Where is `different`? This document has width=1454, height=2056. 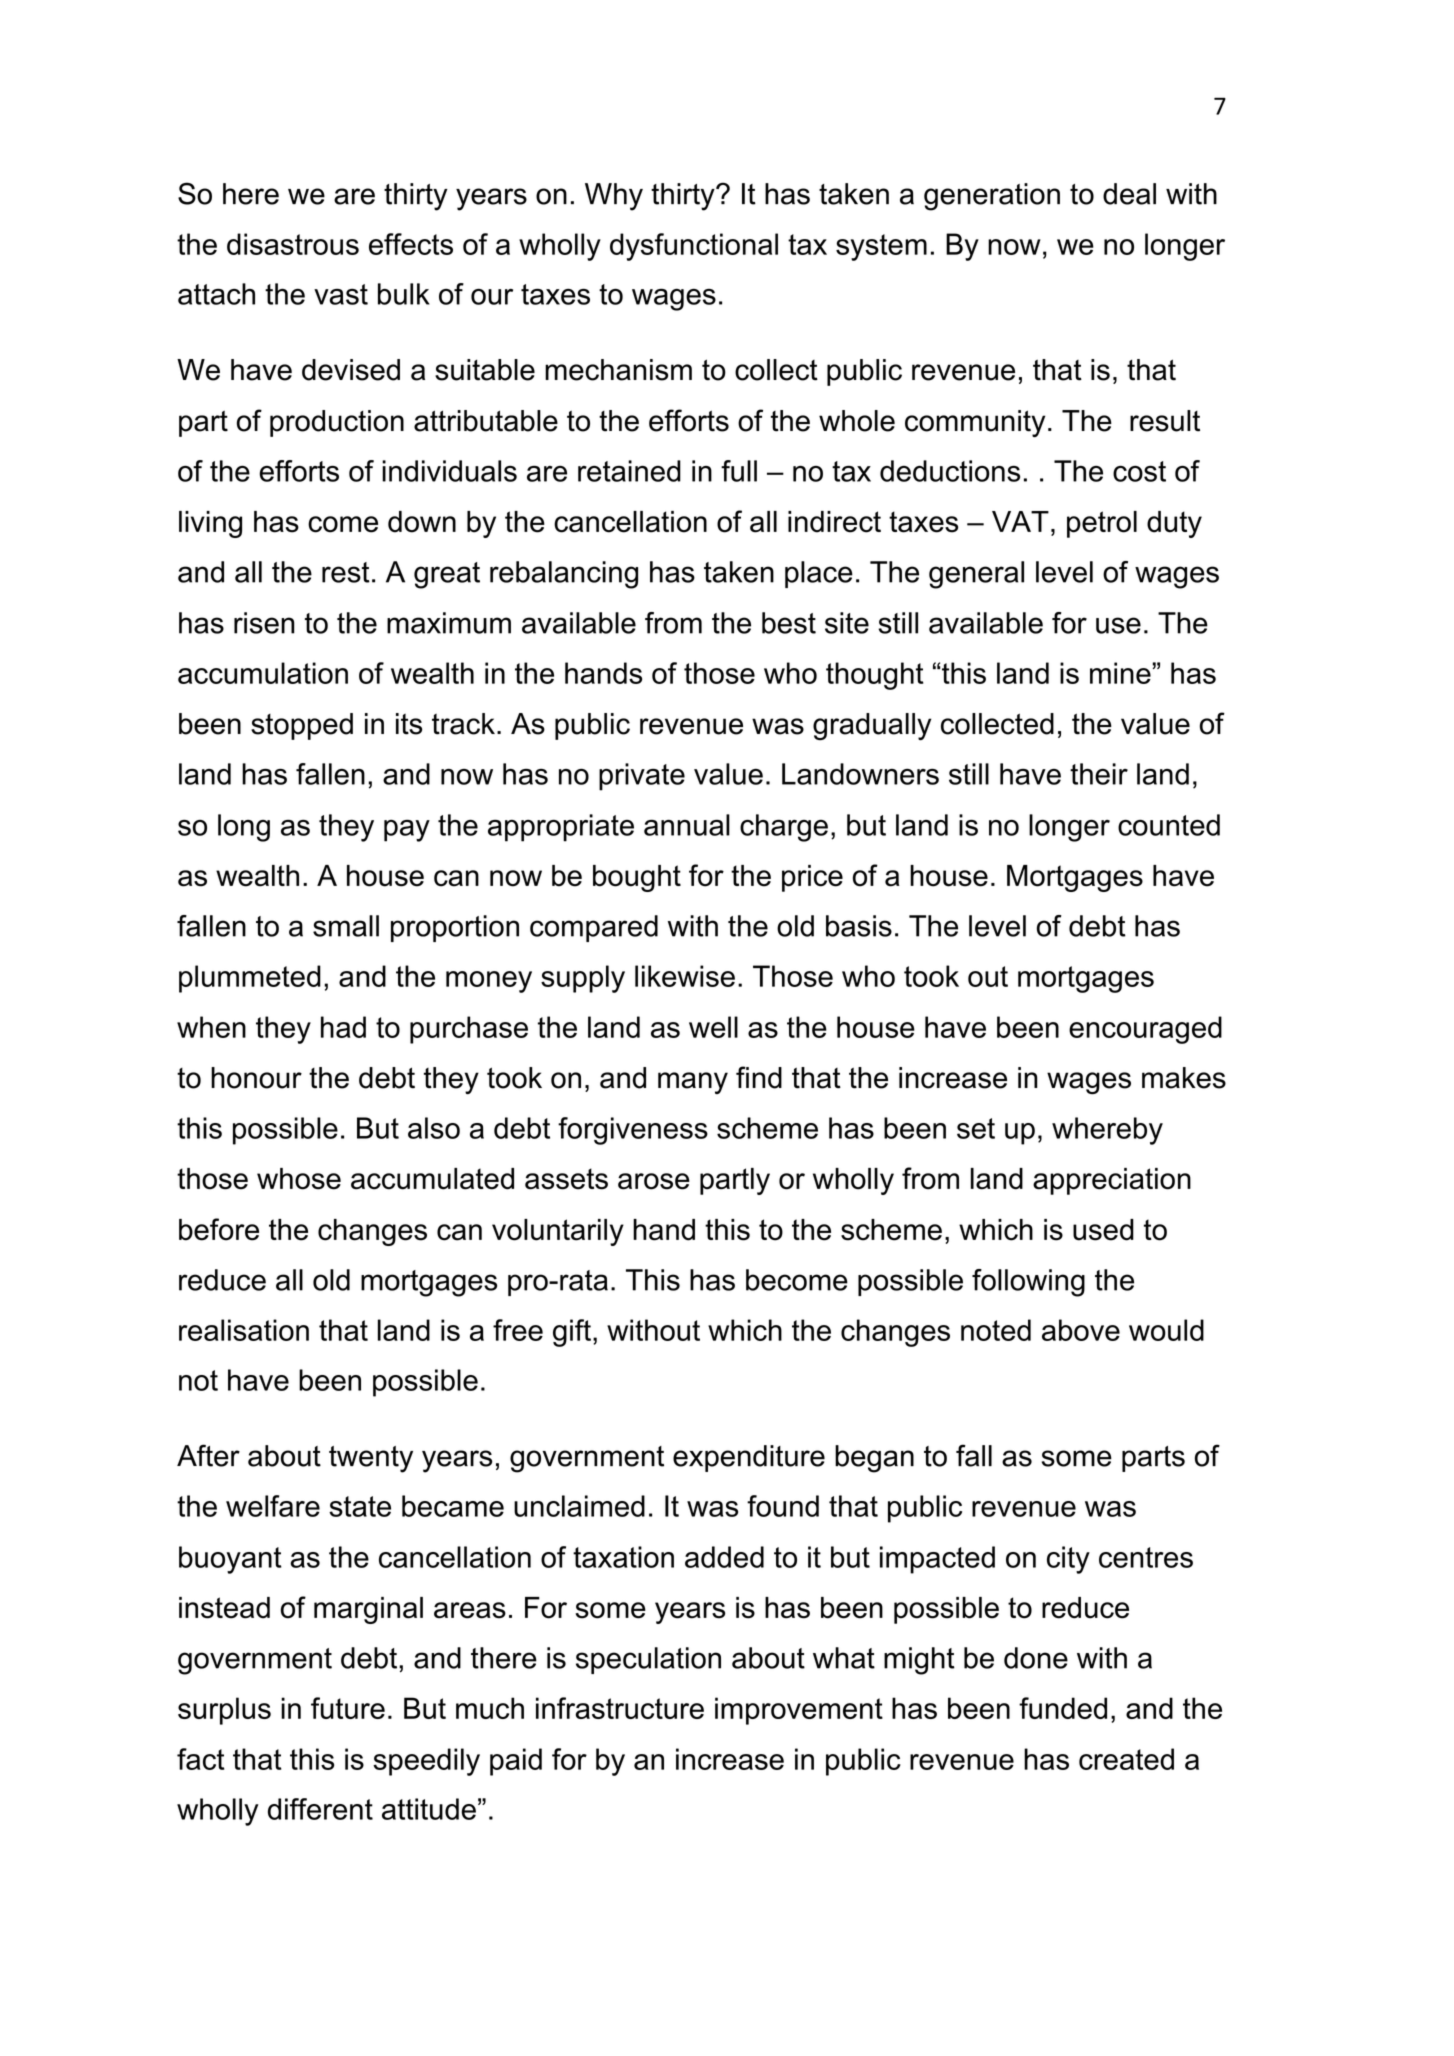 different is located at coordinates (320, 1809).
